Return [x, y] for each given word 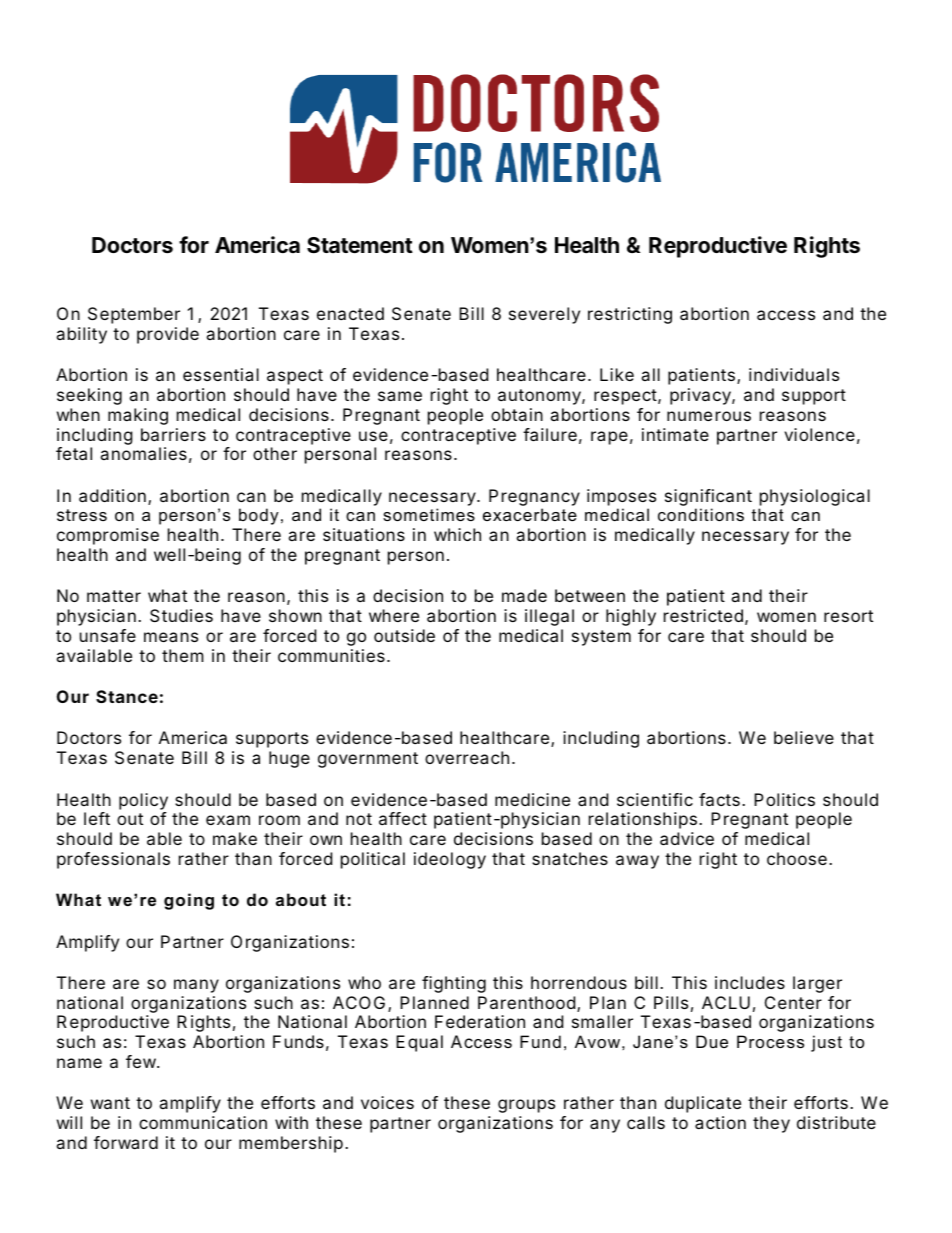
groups [526, 1106]
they [771, 1124]
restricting [630, 315]
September [134, 315]
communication [203, 1122]
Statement [360, 245]
